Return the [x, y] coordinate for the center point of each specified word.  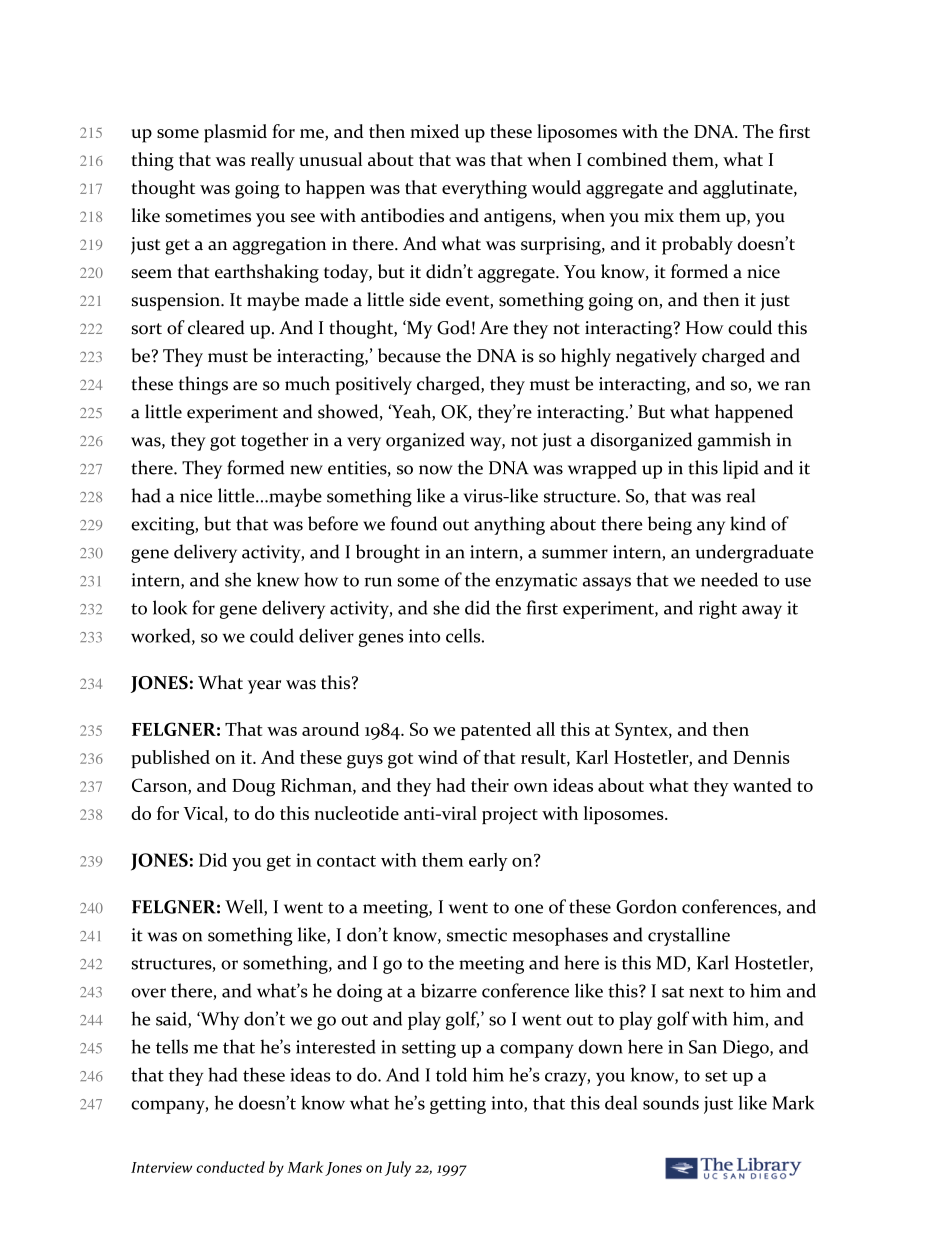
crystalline [689, 936]
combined [627, 159]
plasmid [235, 133]
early [488, 862]
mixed [434, 131]
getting [458, 1105]
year [264, 687]
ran [798, 386]
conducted [230, 1167]
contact [346, 861]
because [409, 355]
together [274, 441]
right [718, 609]
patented [496, 731]
